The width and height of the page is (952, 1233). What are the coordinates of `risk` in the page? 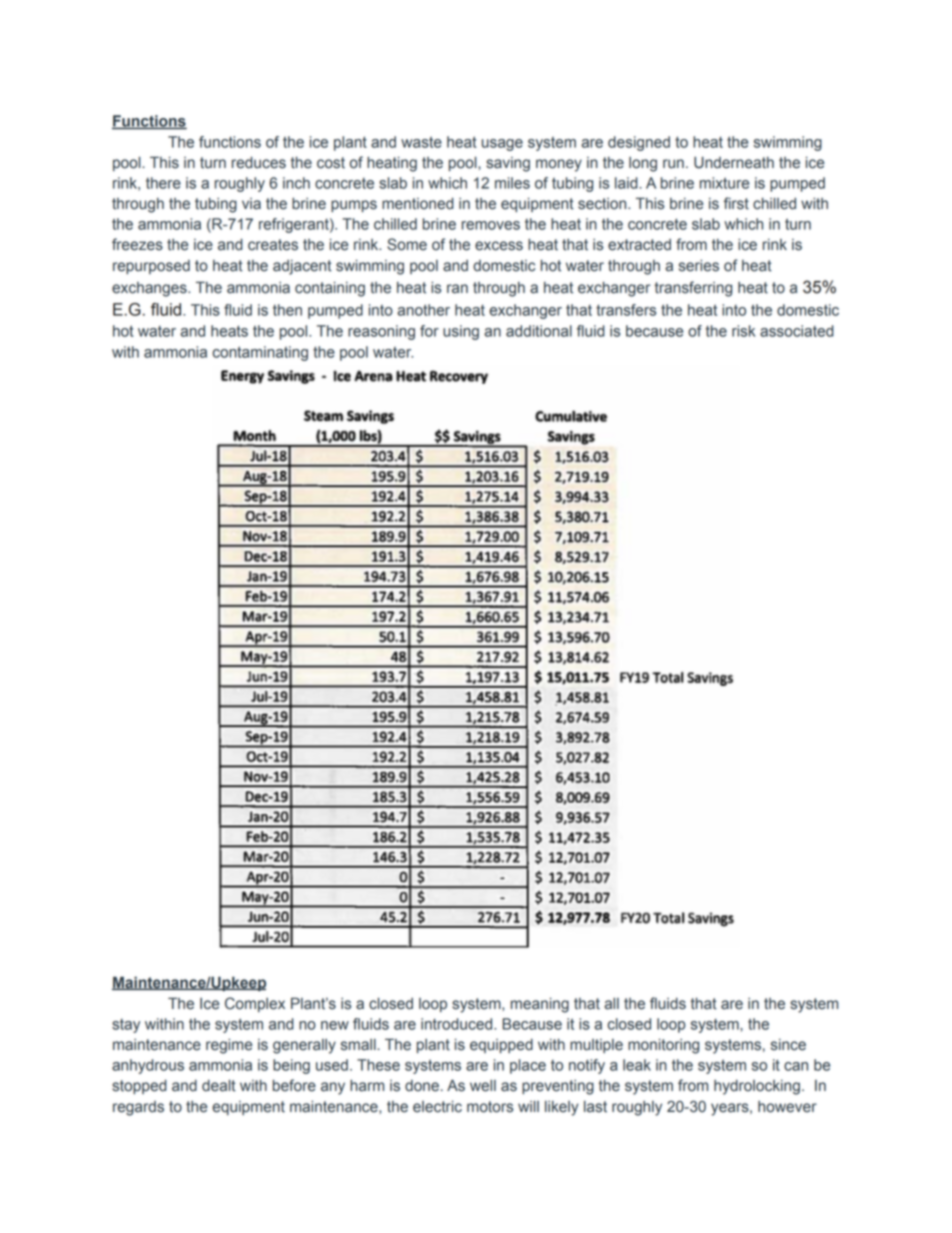 It's located at (743, 331).
